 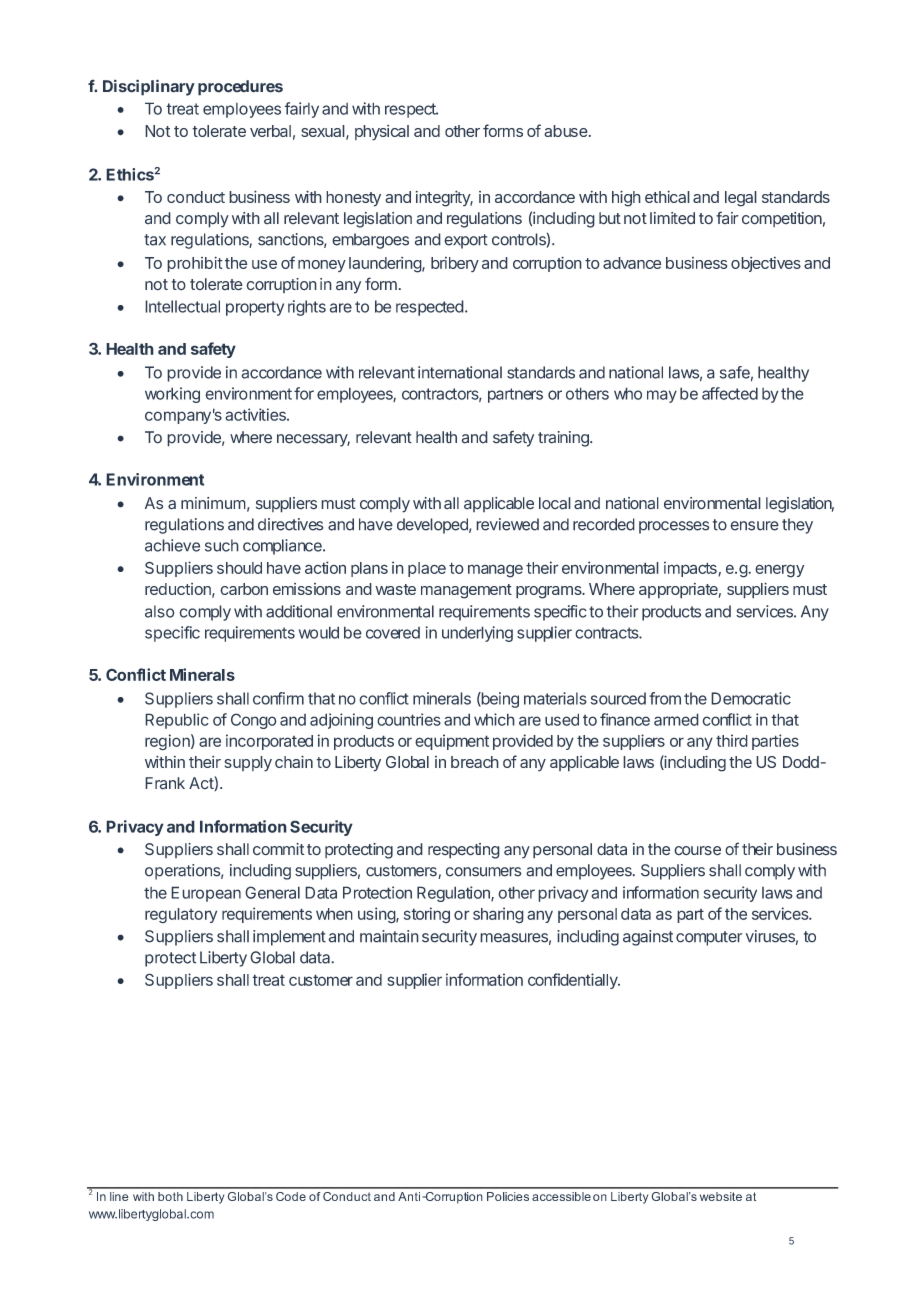 What do you see at coordinates (498, 915) in the screenshot?
I see `sharing` at bounding box center [498, 915].
